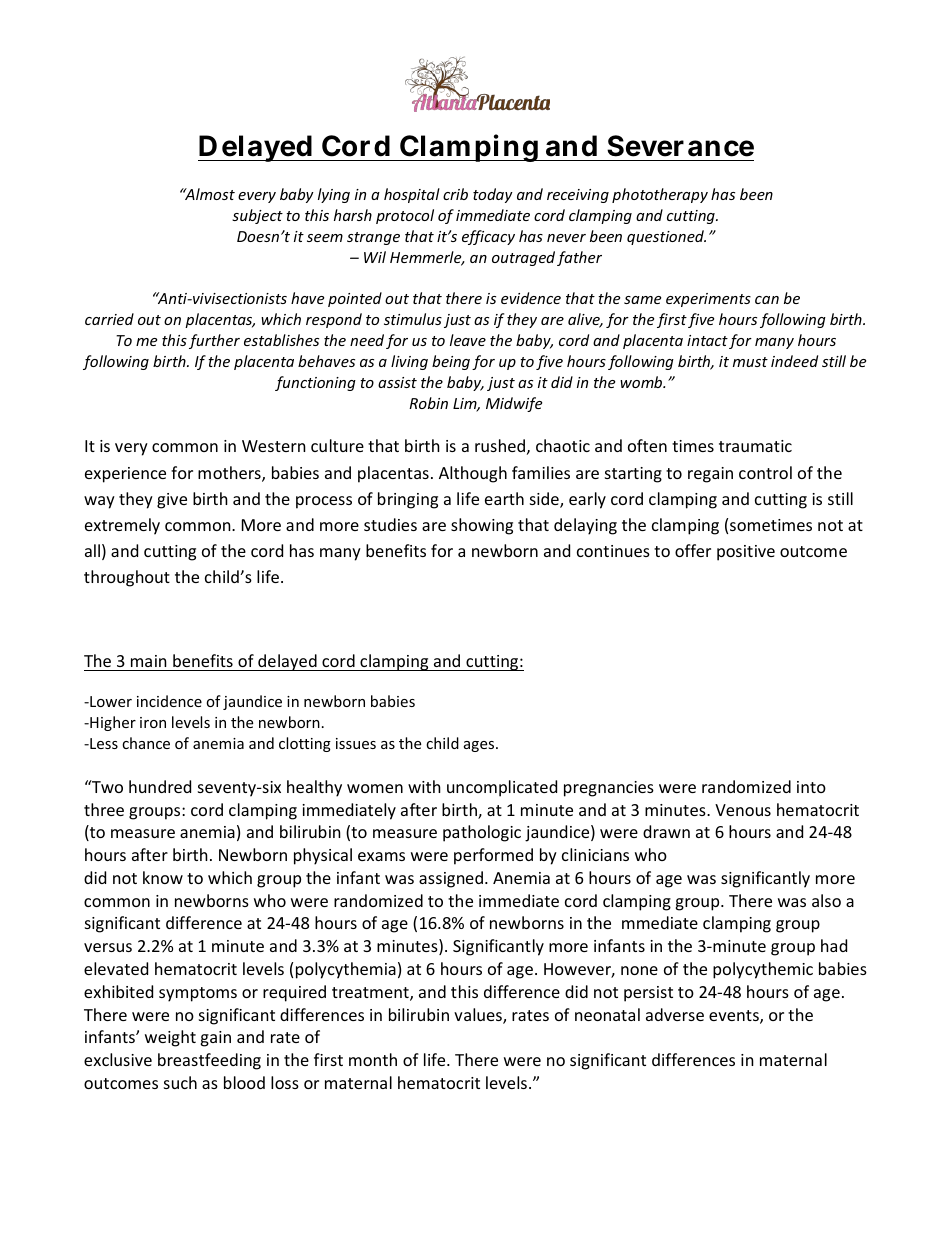  Describe the element at coordinates (163, 877) in the image. I see `know` at that location.
